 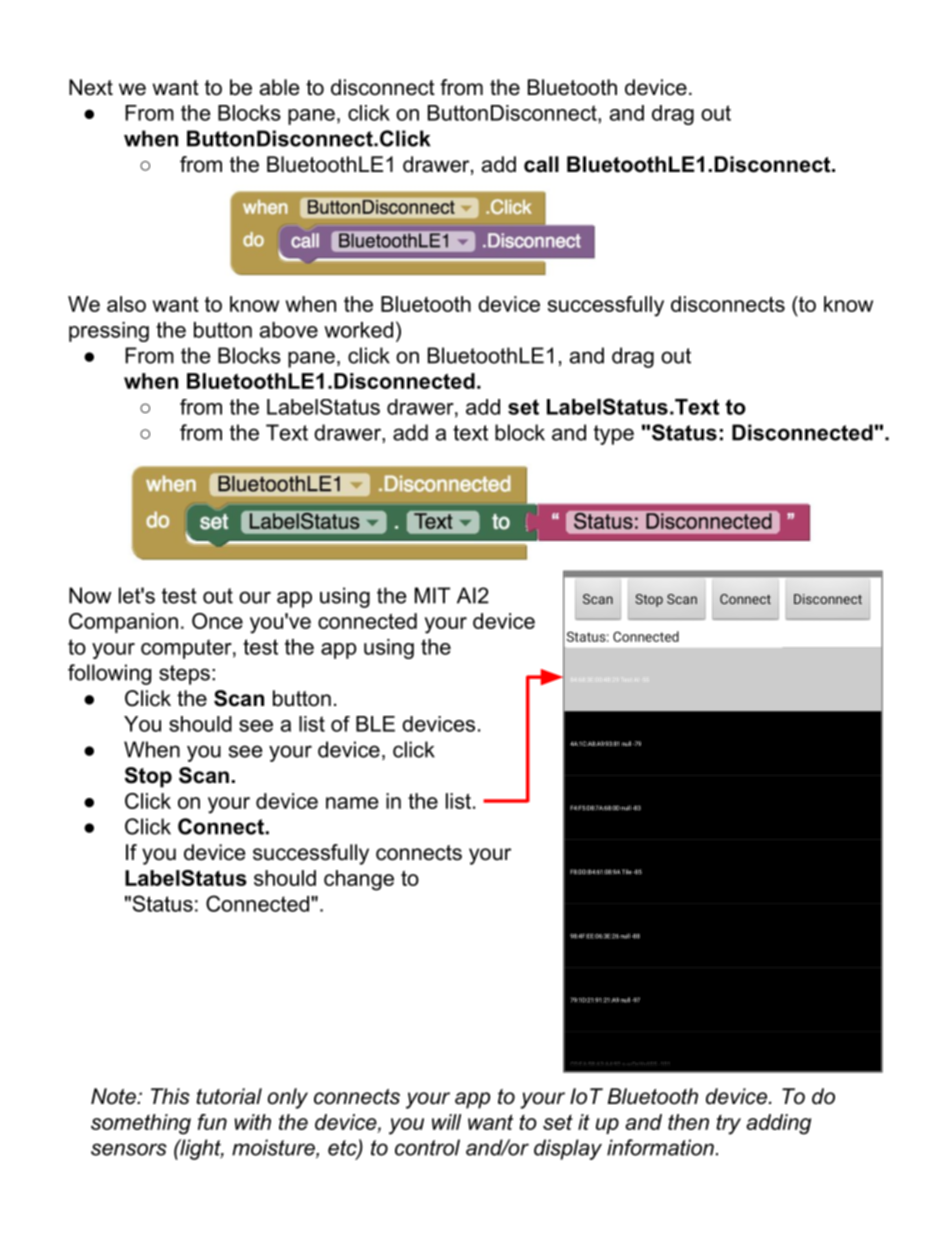 I want to click on Next, so click(x=91, y=87).
